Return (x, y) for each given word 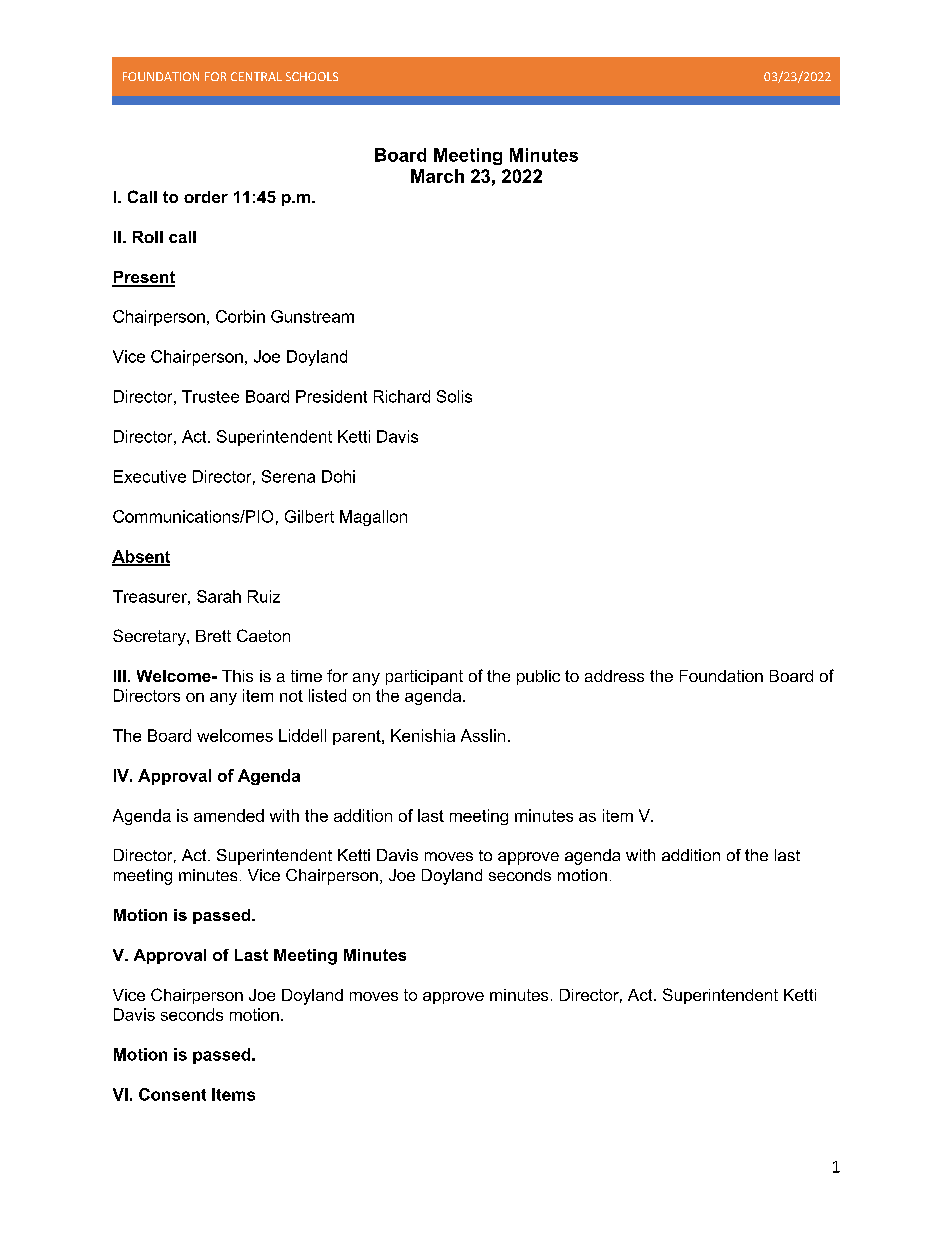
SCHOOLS (312, 76)
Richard (402, 396)
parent (358, 737)
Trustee (210, 396)
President (331, 396)
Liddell (302, 735)
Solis (454, 396)
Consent (172, 1094)
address (614, 676)
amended (229, 815)
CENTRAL (256, 76)
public (538, 677)
